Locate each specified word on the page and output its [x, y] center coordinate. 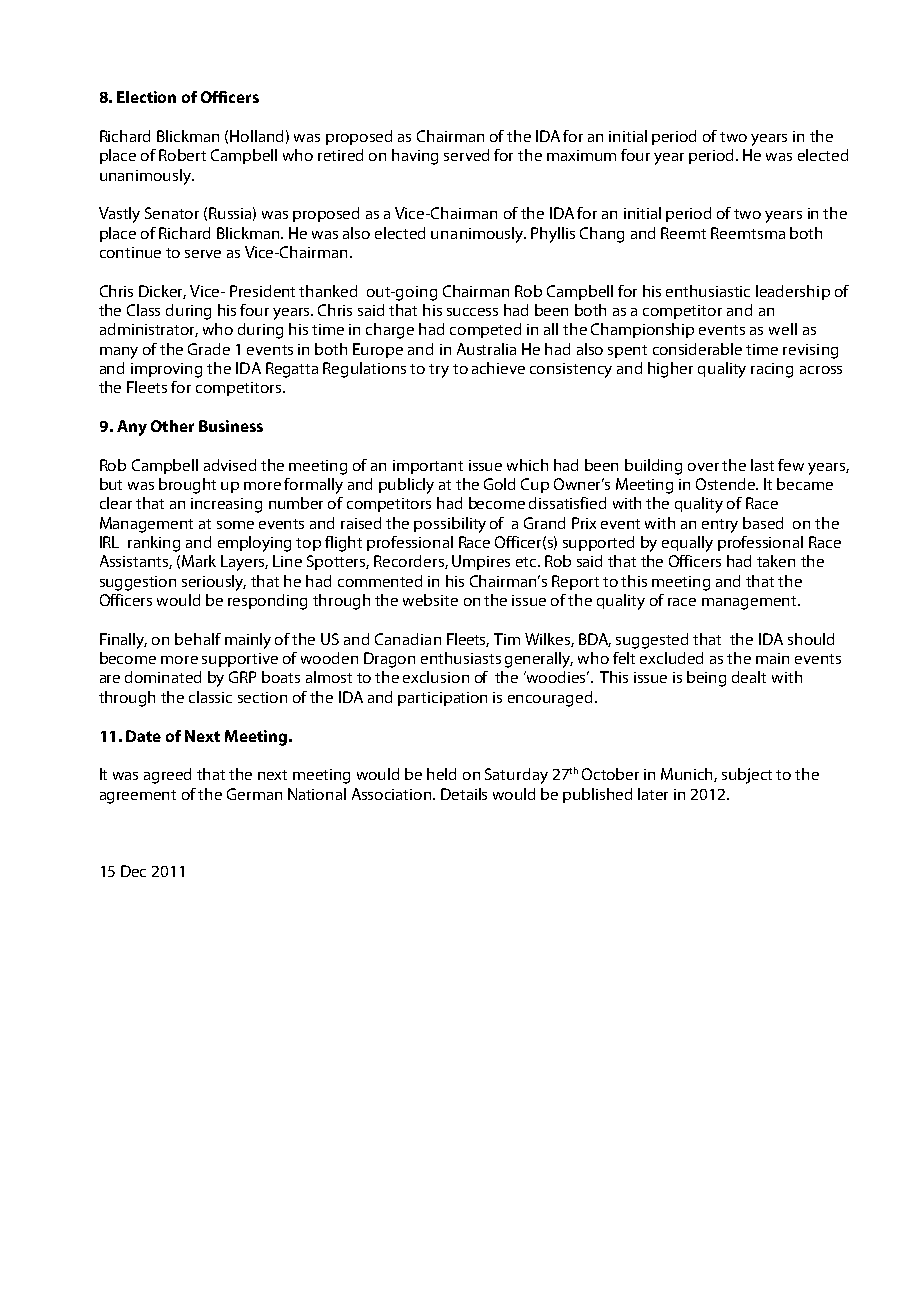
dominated [163, 677]
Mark [199, 561]
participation [442, 699]
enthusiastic [708, 291]
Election [146, 97]
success [472, 312]
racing [772, 370]
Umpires [481, 562]
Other [172, 426]
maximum [581, 155]
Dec [133, 871]
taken [776, 561]
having [415, 157]
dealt [749, 677]
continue [130, 252]
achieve [498, 368]
